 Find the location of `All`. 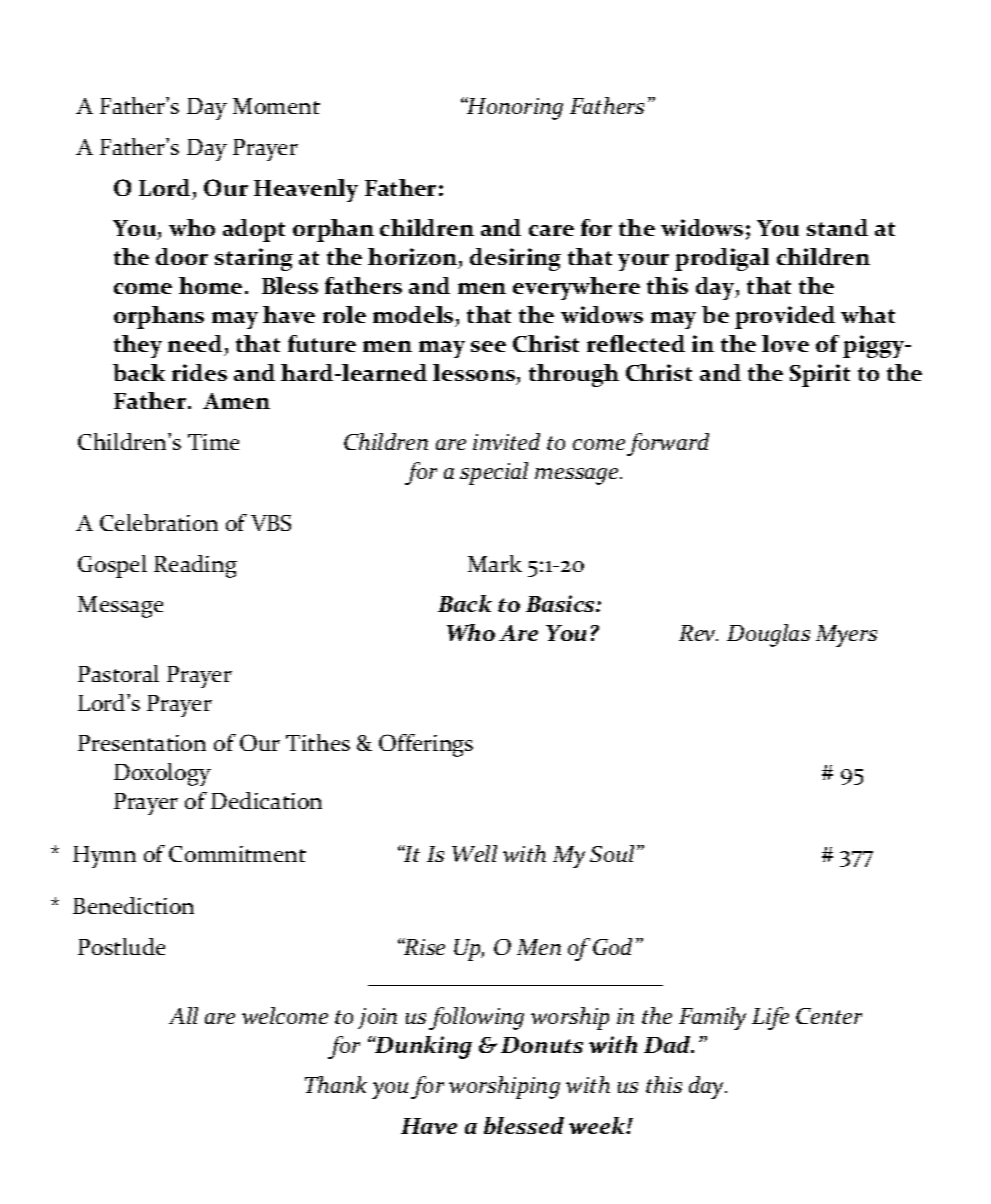

All is located at coordinates (183, 1015).
